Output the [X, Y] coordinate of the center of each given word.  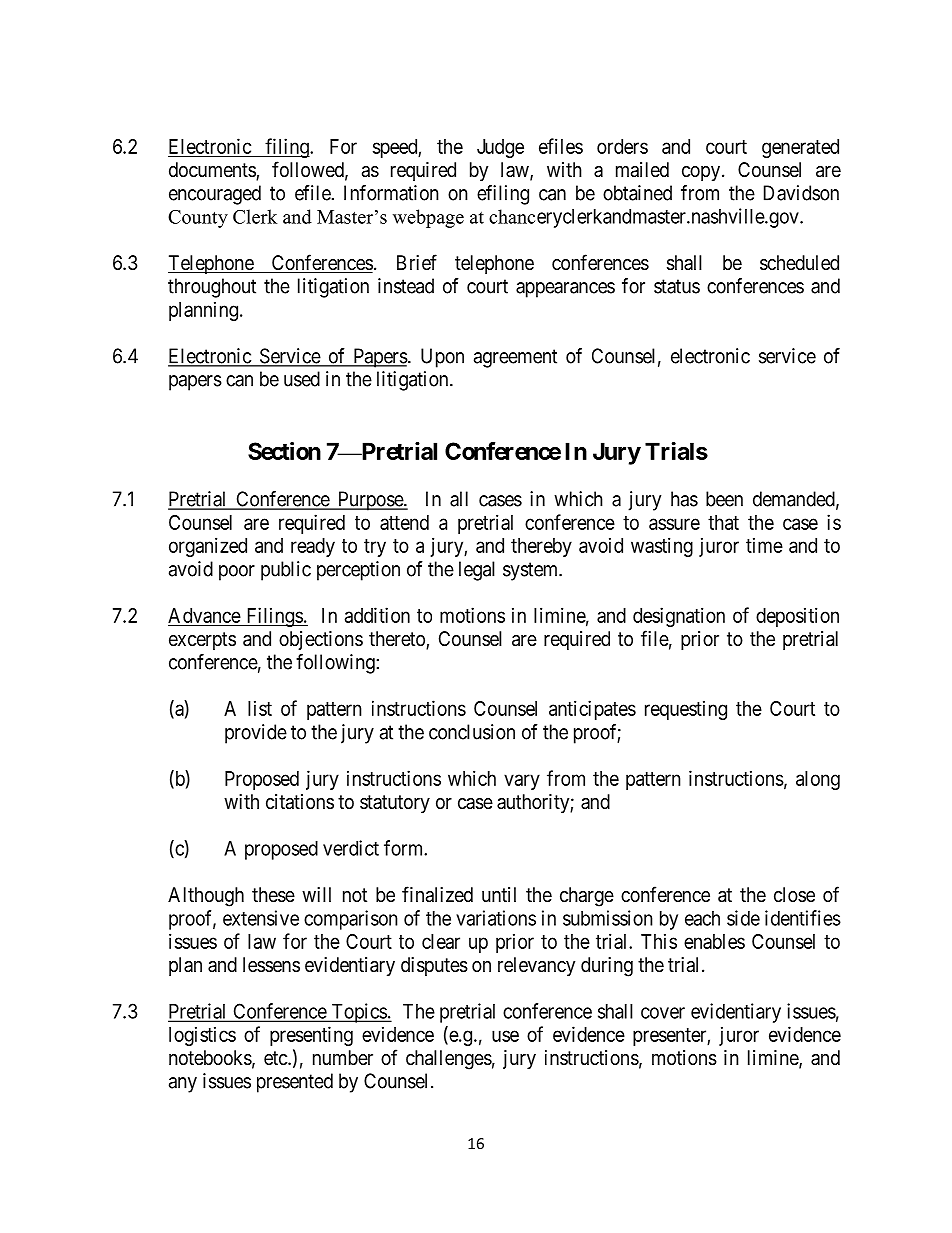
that [723, 522]
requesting [686, 710]
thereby [541, 547]
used [302, 379]
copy [701, 173]
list [260, 708]
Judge [500, 148]
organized [208, 547]
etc [276, 1058]
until [499, 894]
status [677, 286]
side [743, 918]
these [273, 895]
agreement [515, 358]
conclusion [472, 732]
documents [213, 171]
